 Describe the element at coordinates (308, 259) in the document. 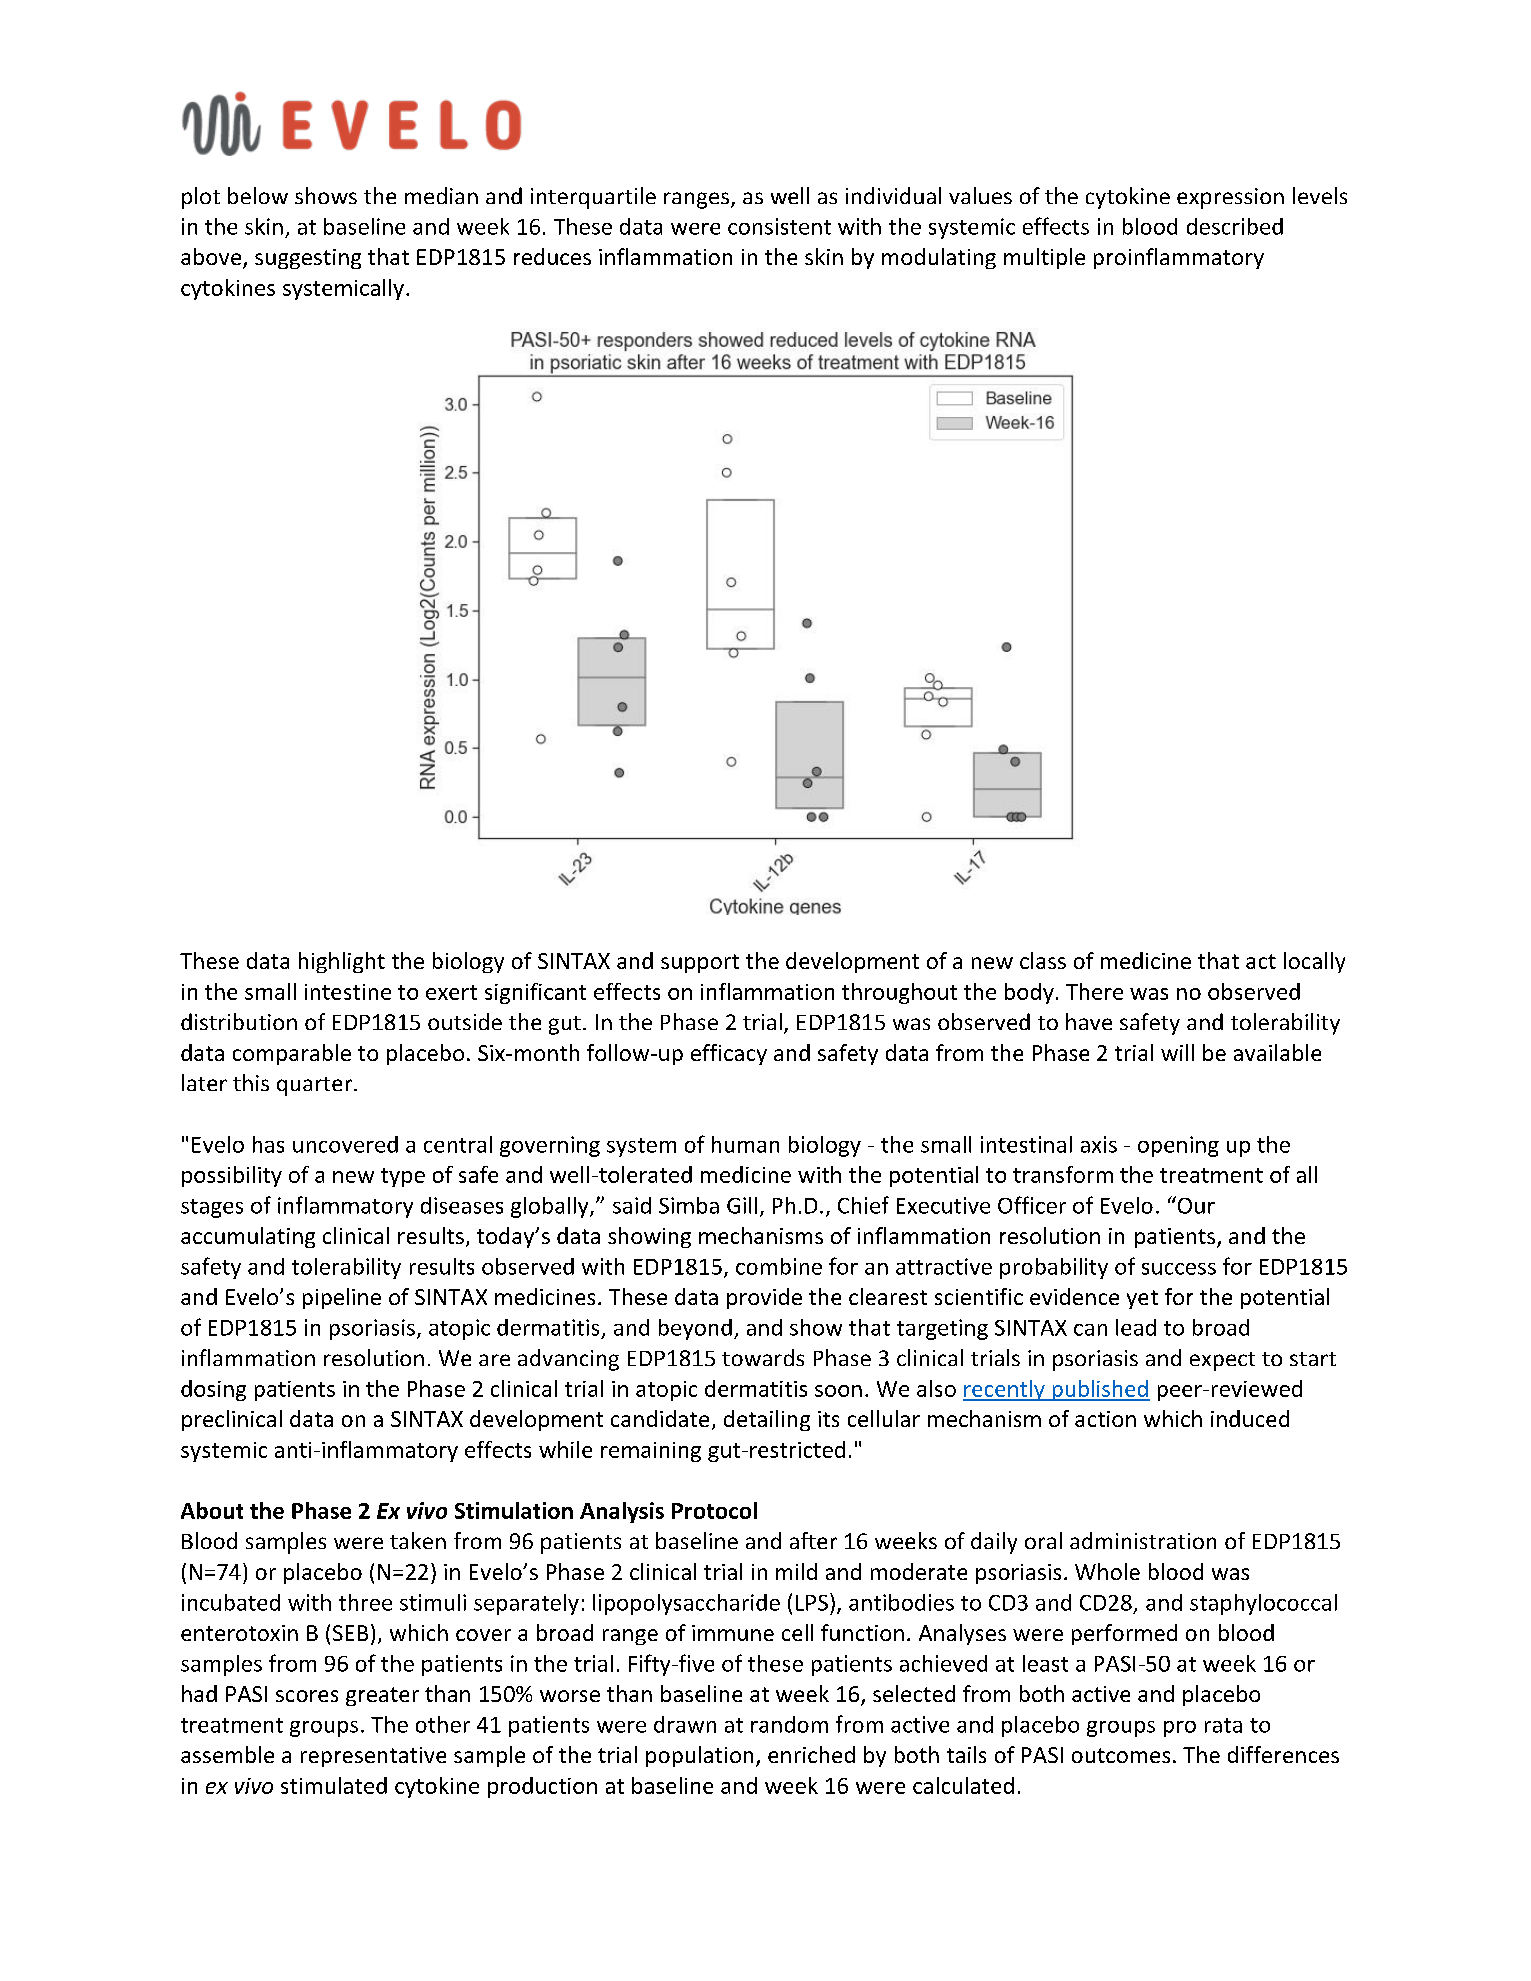

I see `suggesting` at that location.
